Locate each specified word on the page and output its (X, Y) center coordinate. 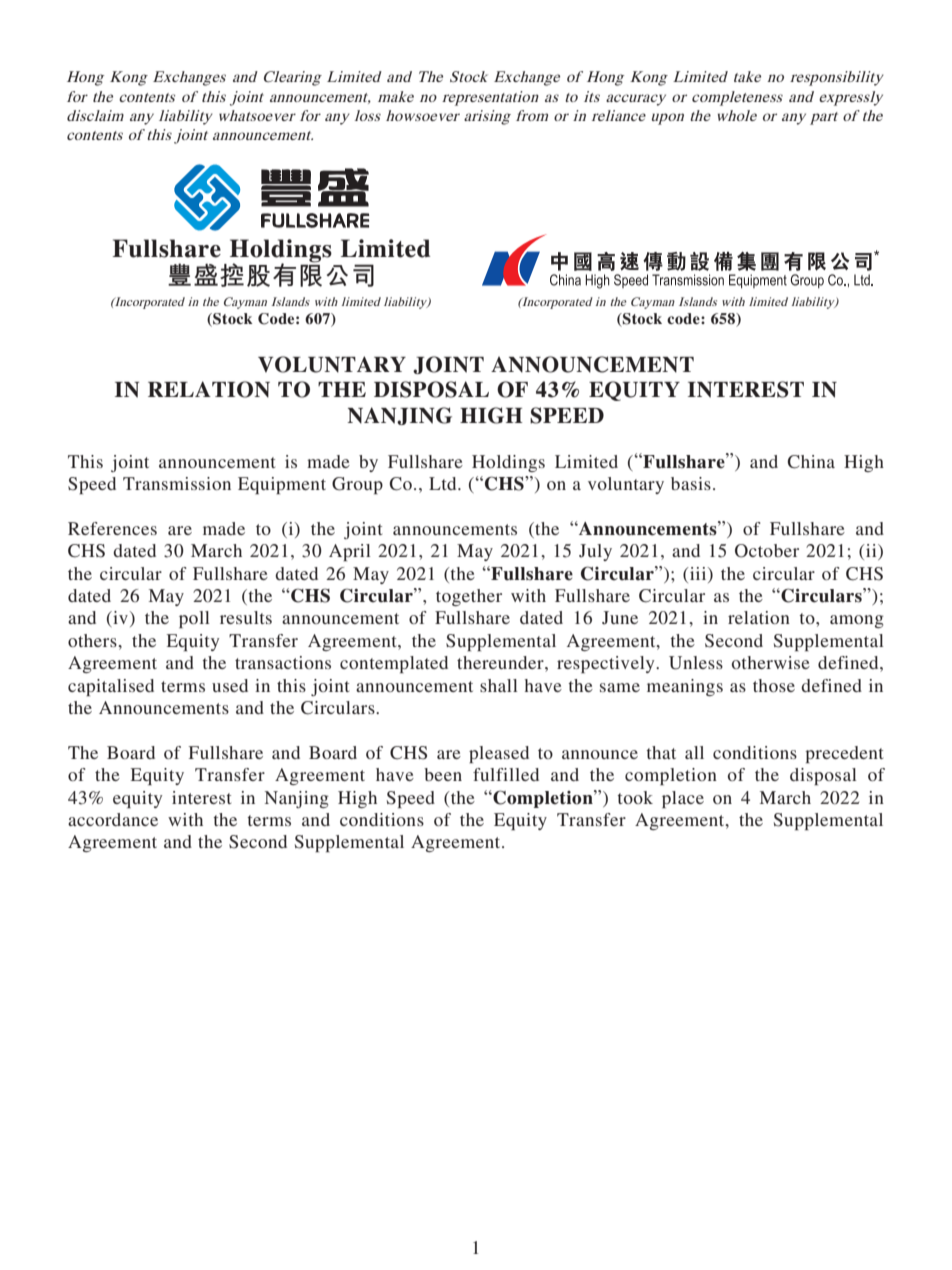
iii (698, 573)
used (230, 685)
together (469, 597)
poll (194, 619)
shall (499, 685)
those (774, 685)
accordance (113, 819)
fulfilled (506, 774)
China (811, 462)
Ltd (444, 483)
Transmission (177, 483)
